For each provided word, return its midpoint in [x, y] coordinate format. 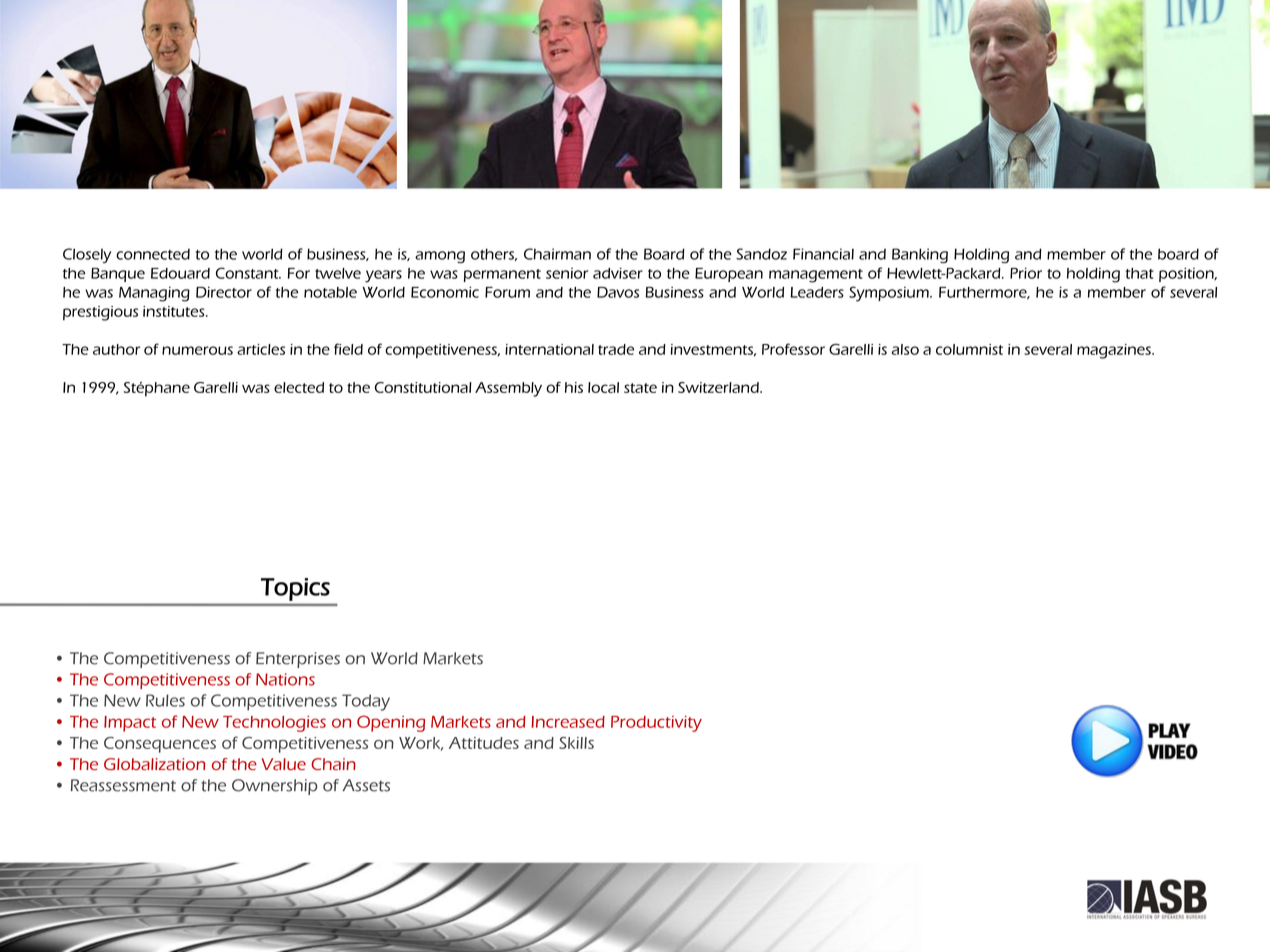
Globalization [154, 764]
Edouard [180, 273]
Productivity [656, 724]
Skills [576, 743]
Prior [1026, 273]
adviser [618, 273]
